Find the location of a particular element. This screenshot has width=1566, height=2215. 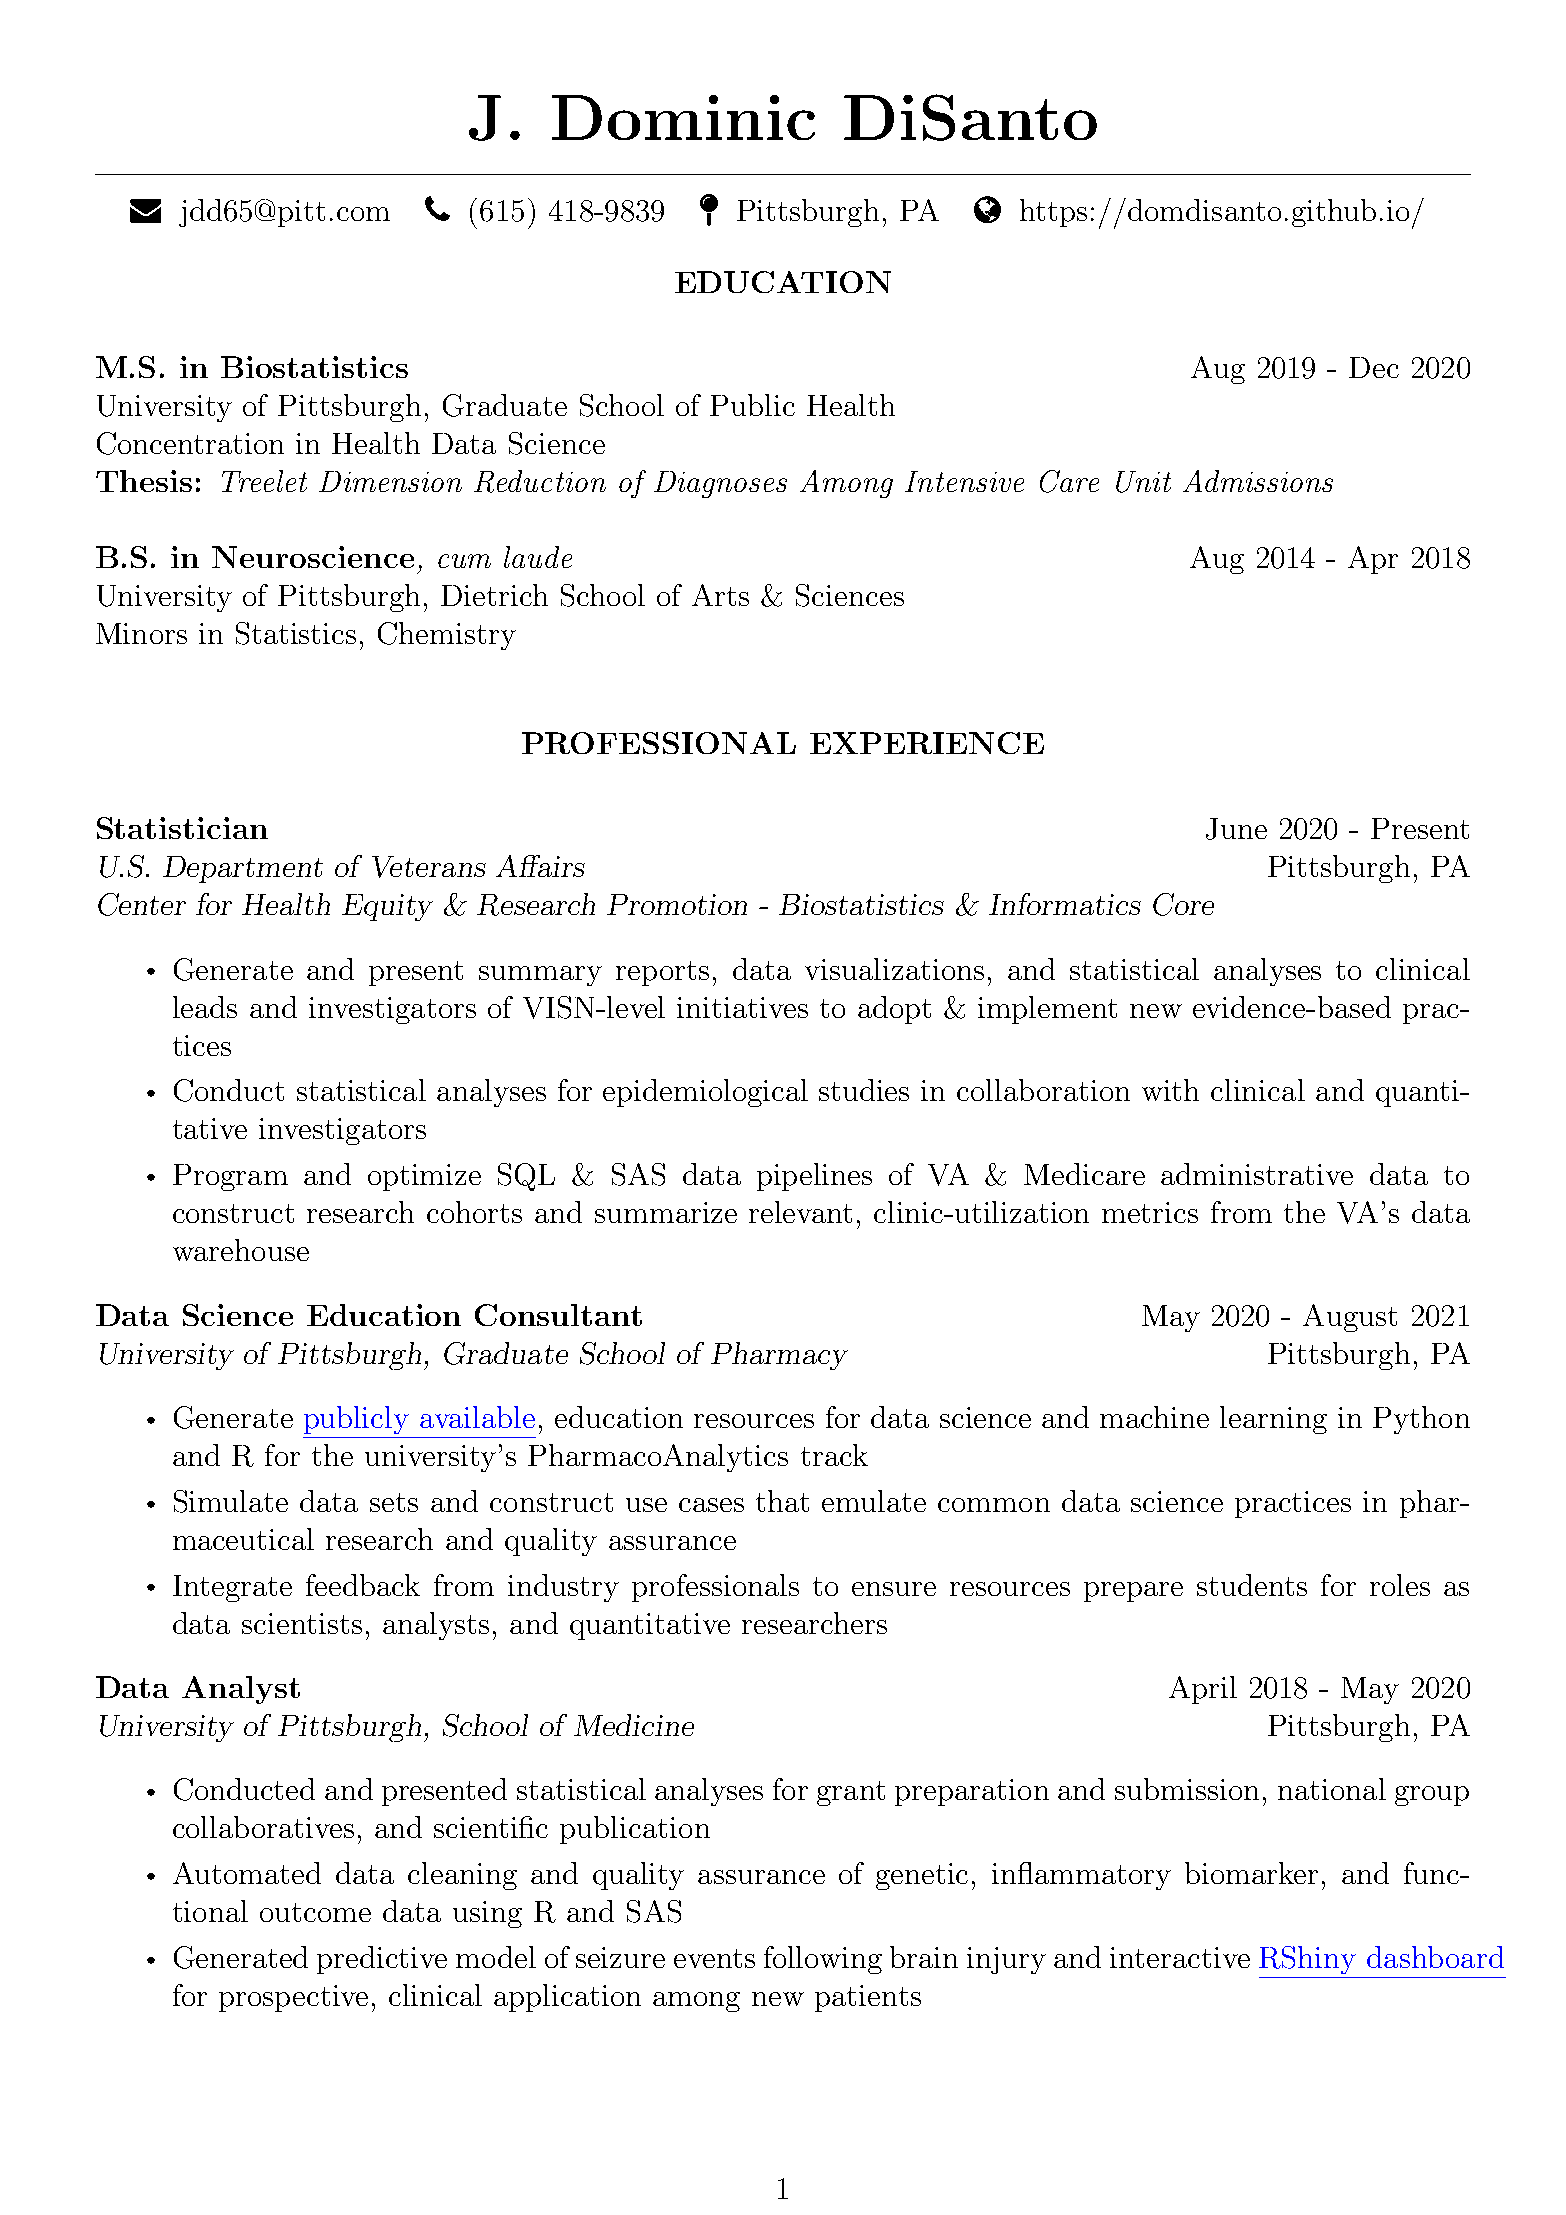

initiatives is located at coordinates (742, 1007).
